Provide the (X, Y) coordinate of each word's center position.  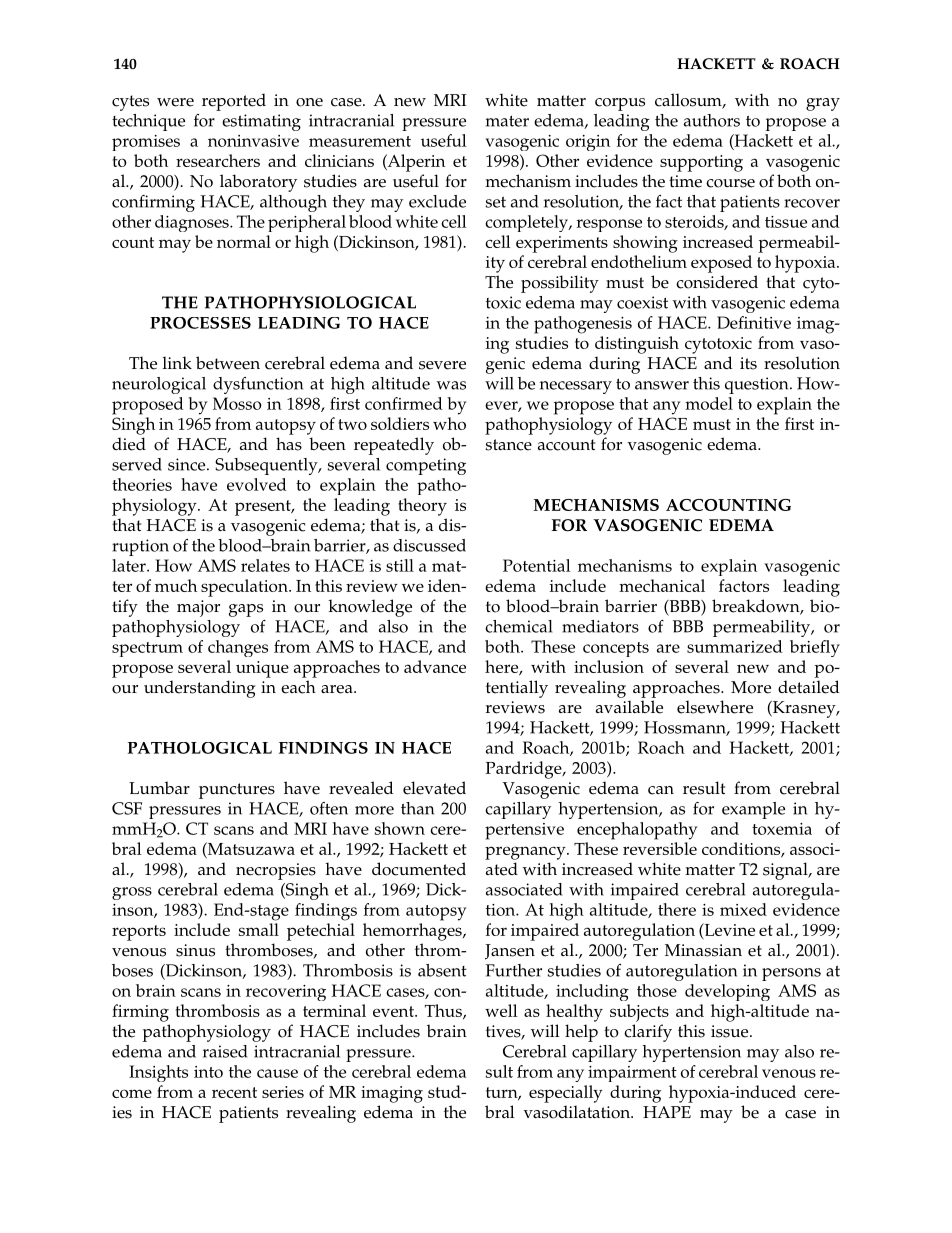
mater (507, 121)
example (753, 810)
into (208, 1072)
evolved (257, 484)
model (709, 403)
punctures (237, 791)
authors (712, 120)
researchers (218, 160)
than (417, 808)
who (449, 423)
